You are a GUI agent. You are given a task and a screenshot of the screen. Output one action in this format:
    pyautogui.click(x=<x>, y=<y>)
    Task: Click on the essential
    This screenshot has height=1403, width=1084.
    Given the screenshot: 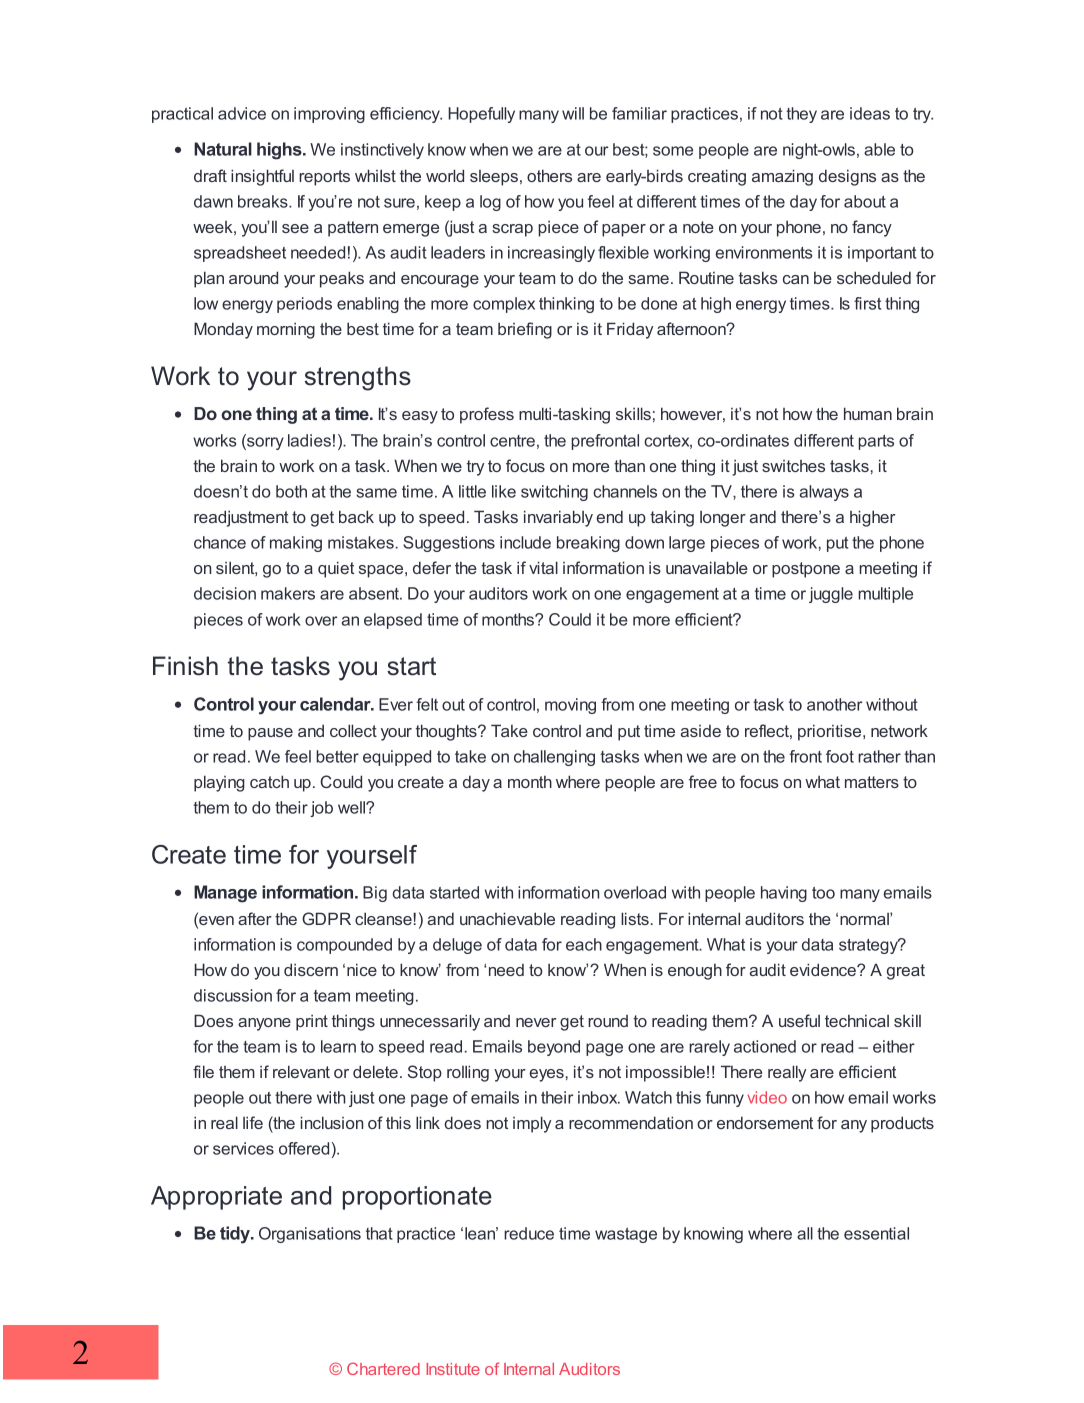 What is the action you would take?
    pyautogui.click(x=876, y=1233)
